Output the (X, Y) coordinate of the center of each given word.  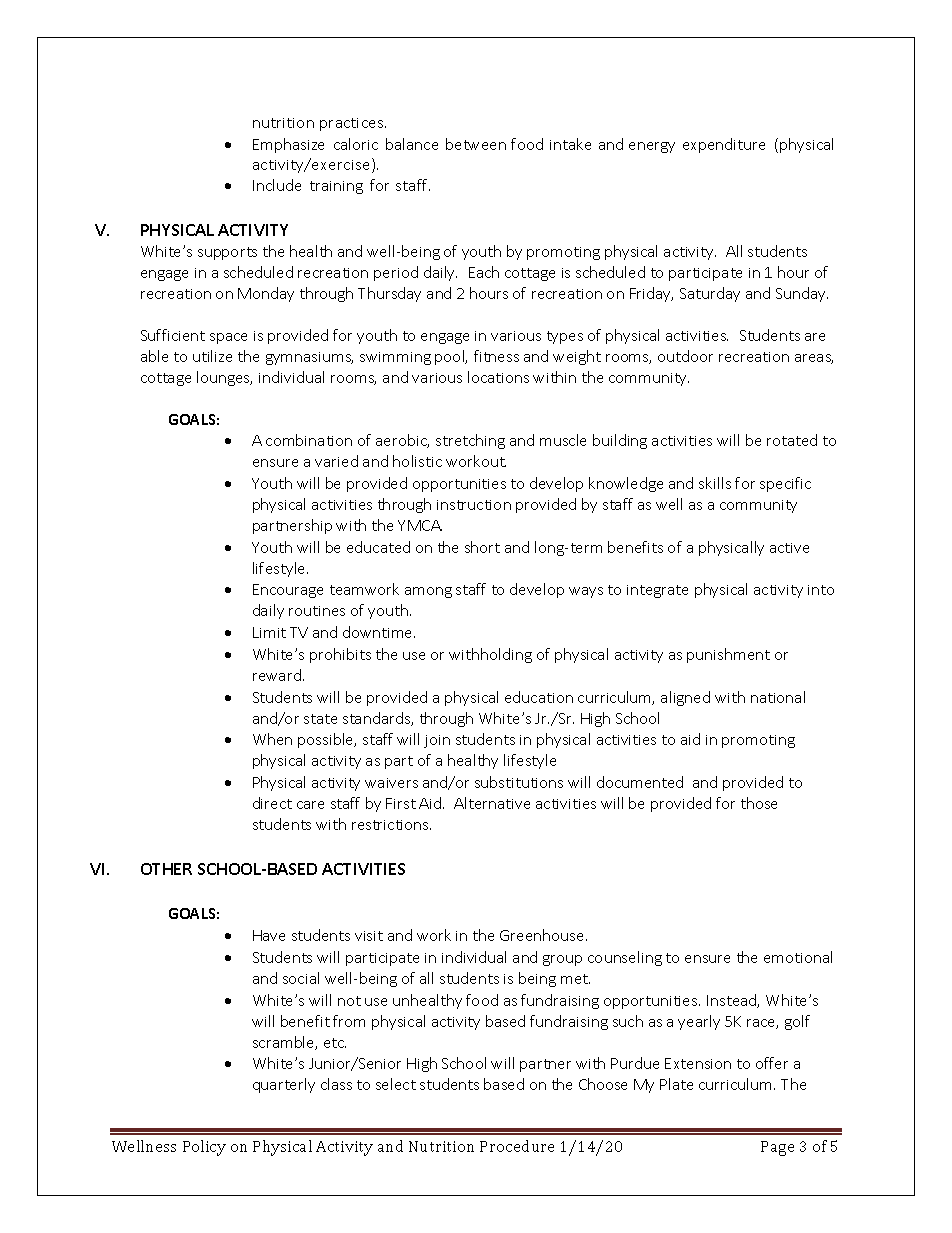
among (428, 592)
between (476, 144)
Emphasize (288, 145)
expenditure (724, 145)
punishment (728, 655)
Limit (269, 632)
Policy (204, 1148)
